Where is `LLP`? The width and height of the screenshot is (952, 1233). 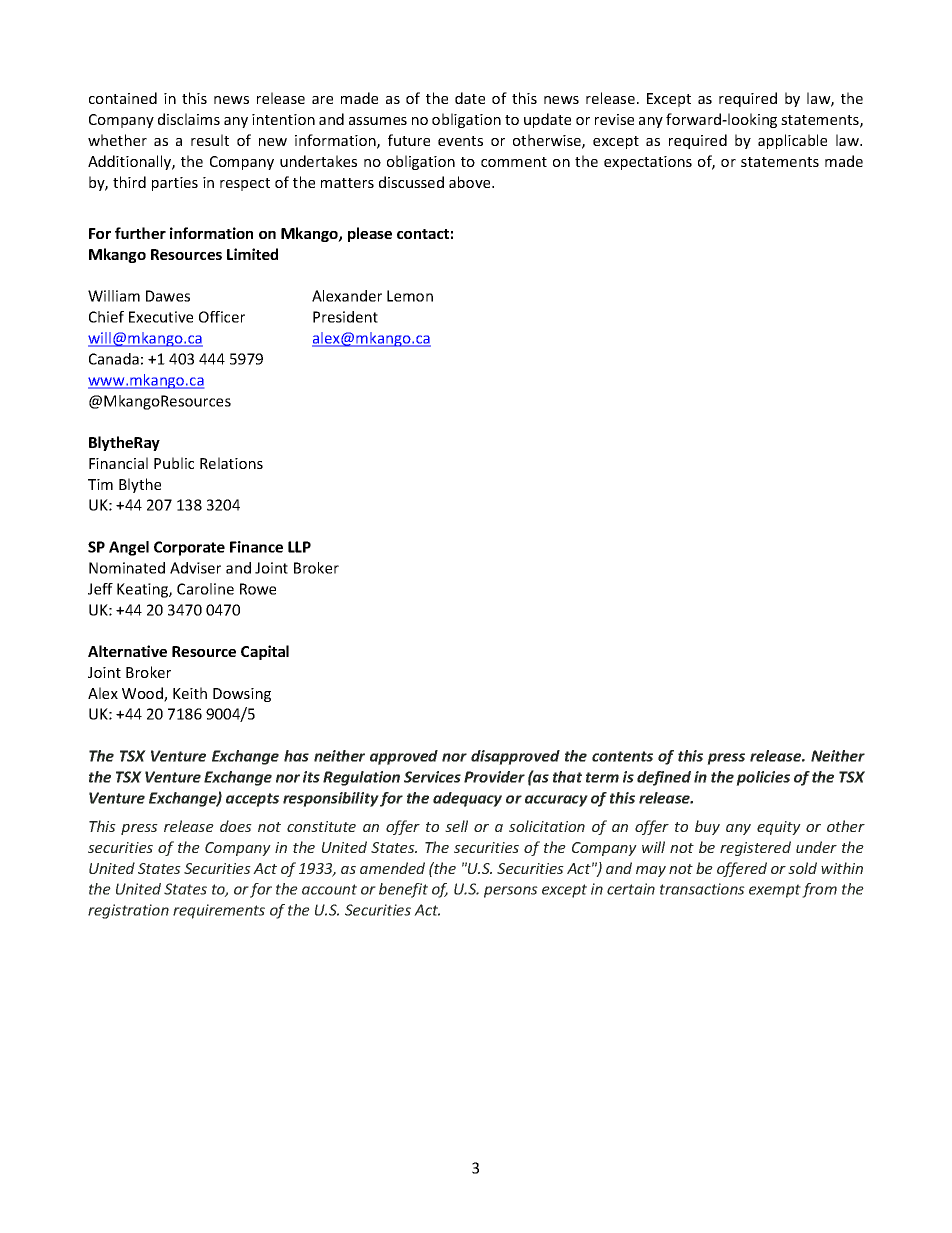 LLP is located at coordinates (299, 547).
